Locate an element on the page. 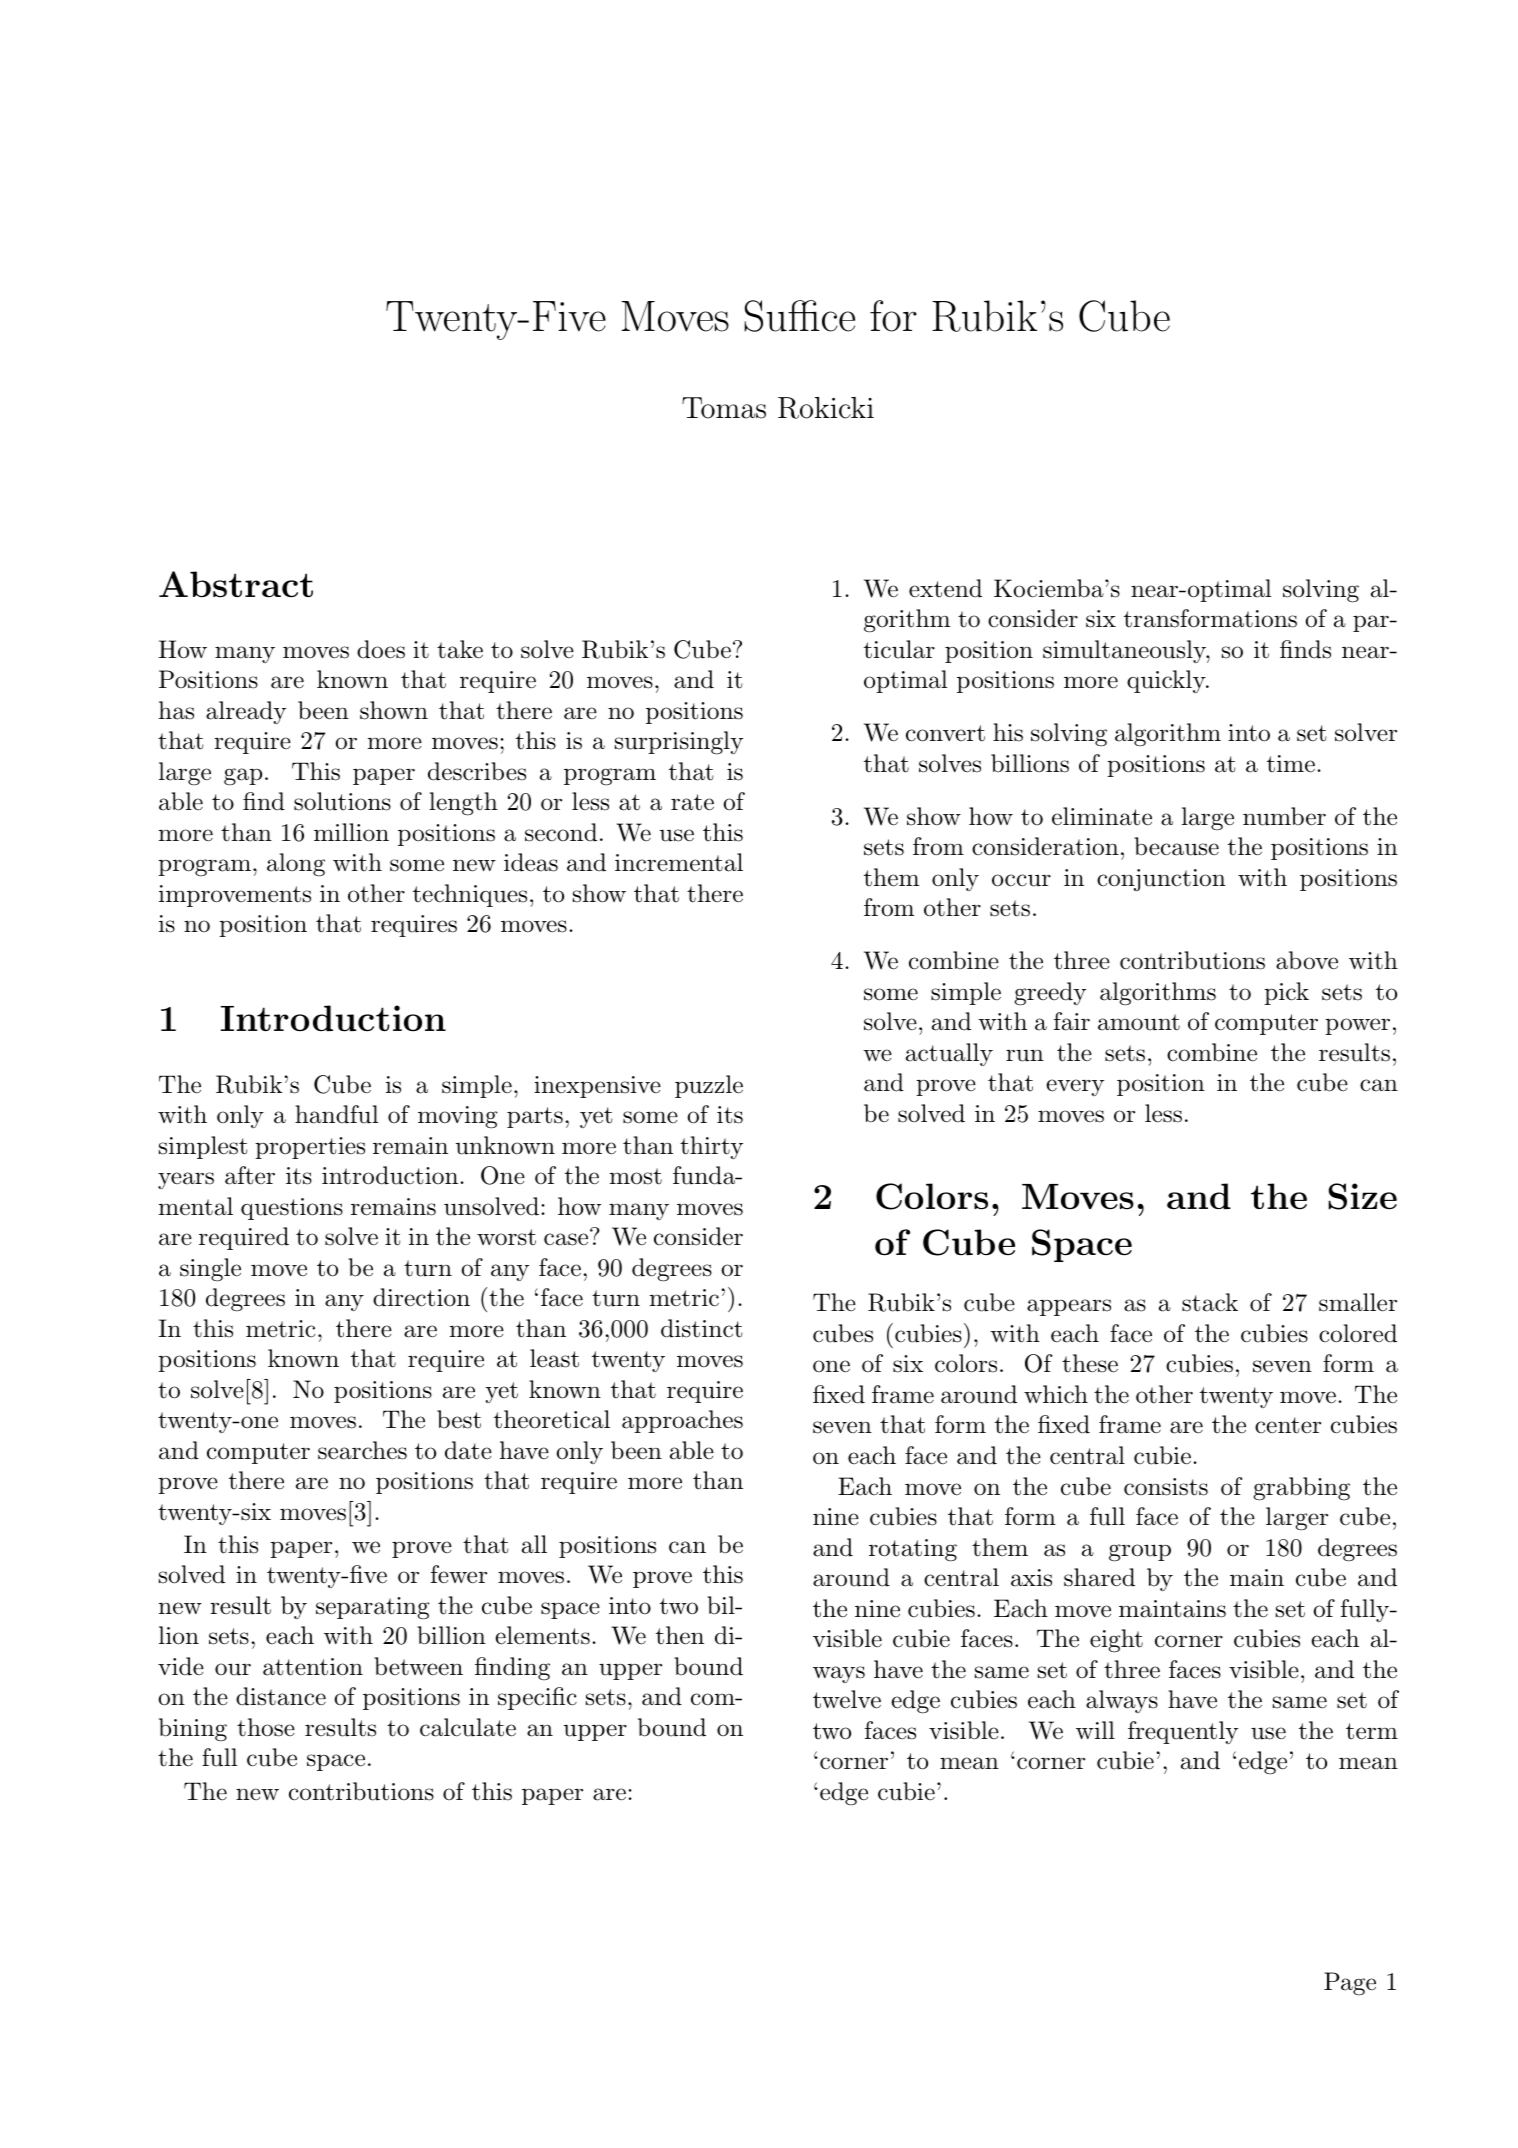 The width and height of the page is (1518, 2148). approaches is located at coordinates (682, 1421).
